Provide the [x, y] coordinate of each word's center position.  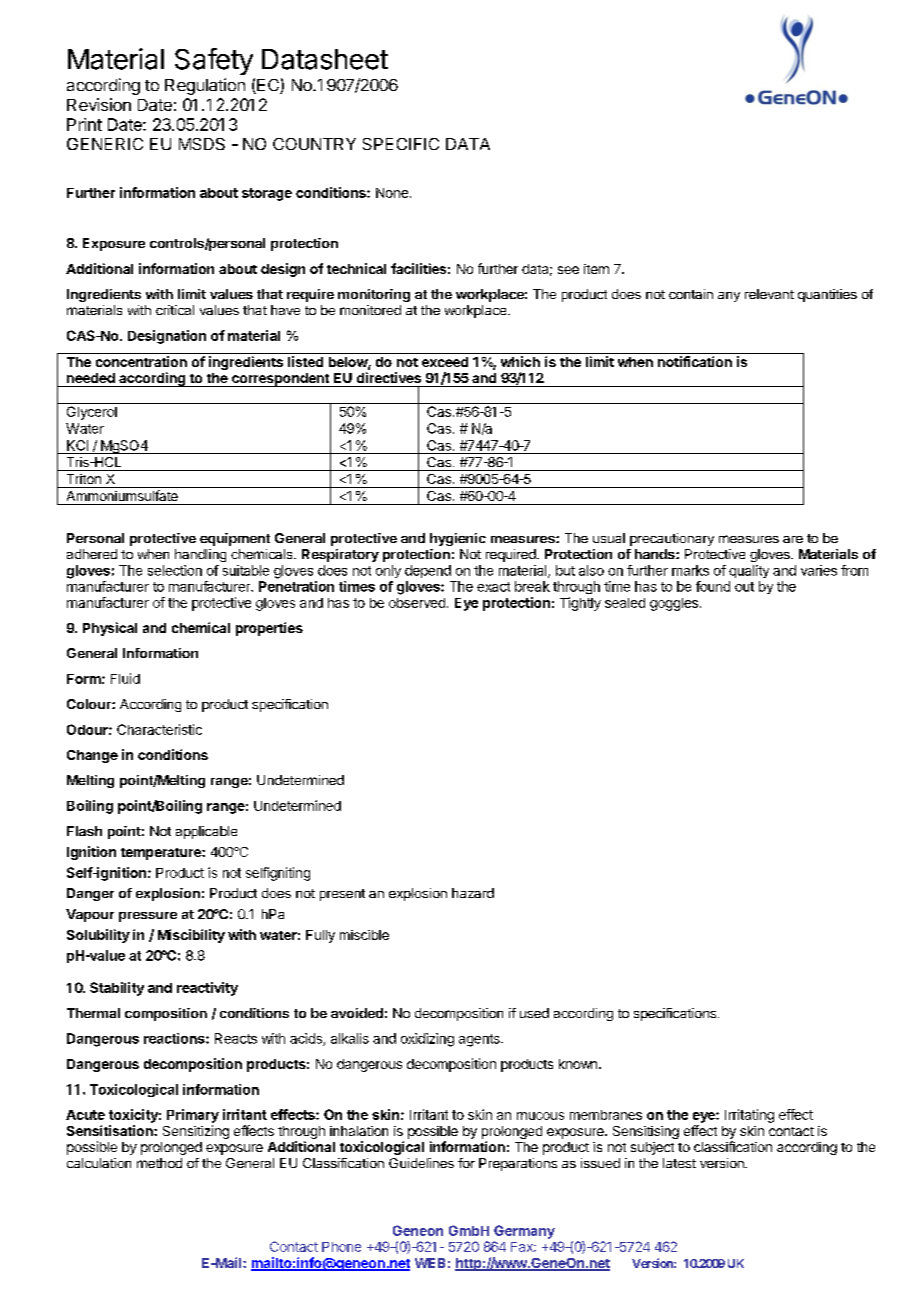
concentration [141, 361]
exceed [445, 362]
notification [695, 361]
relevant [769, 294]
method [159, 1163]
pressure [148, 917]
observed [417, 603]
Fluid [125, 678]
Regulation [205, 86]
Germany [524, 1232]
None [392, 193]
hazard [473, 893]
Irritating [749, 1116]
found [713, 586]
